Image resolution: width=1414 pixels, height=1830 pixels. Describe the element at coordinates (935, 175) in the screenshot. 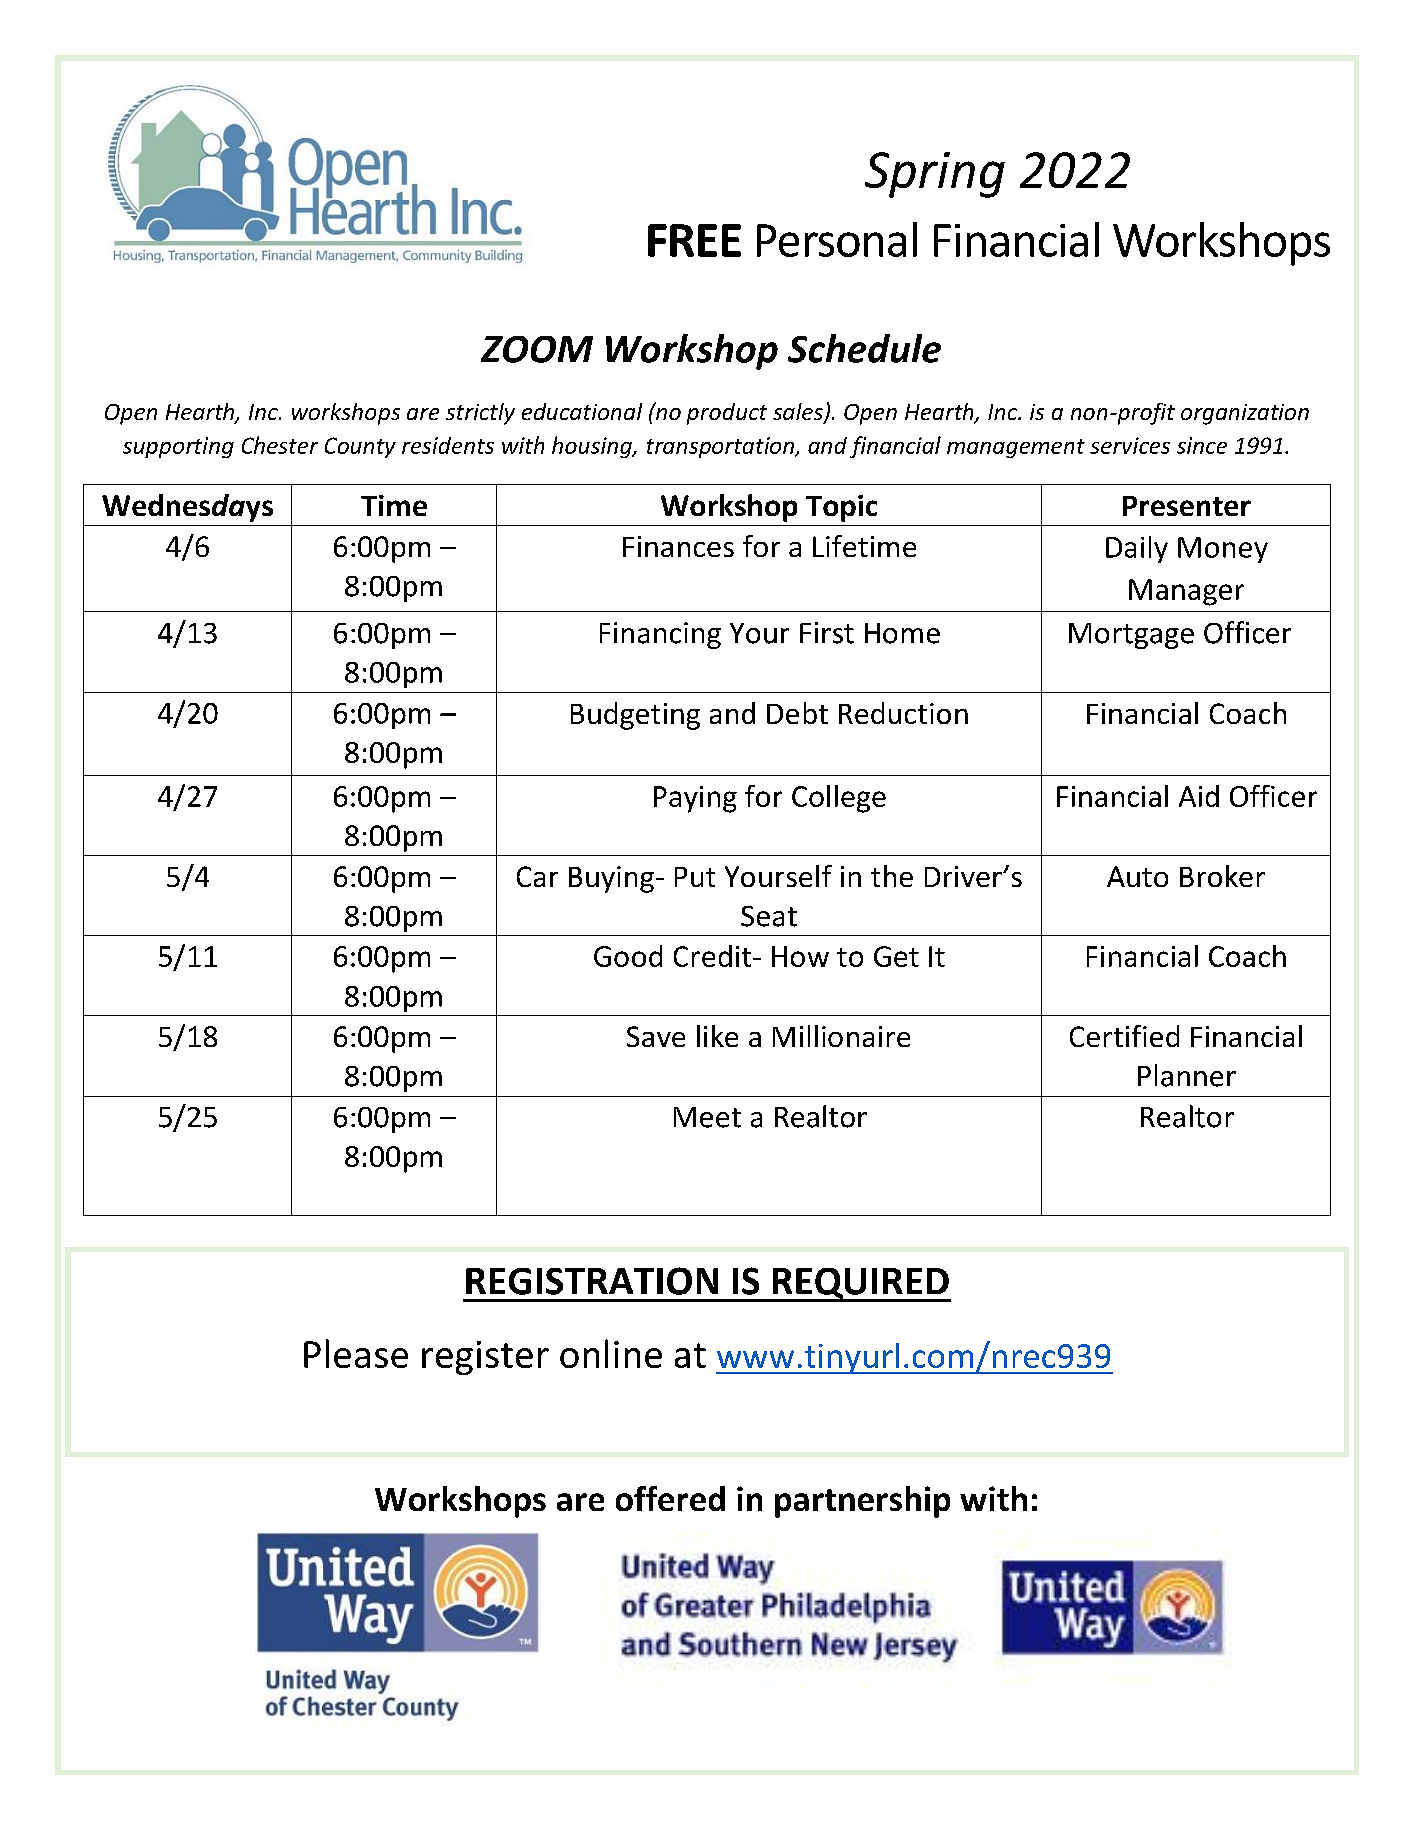

I see `Spring` at that location.
